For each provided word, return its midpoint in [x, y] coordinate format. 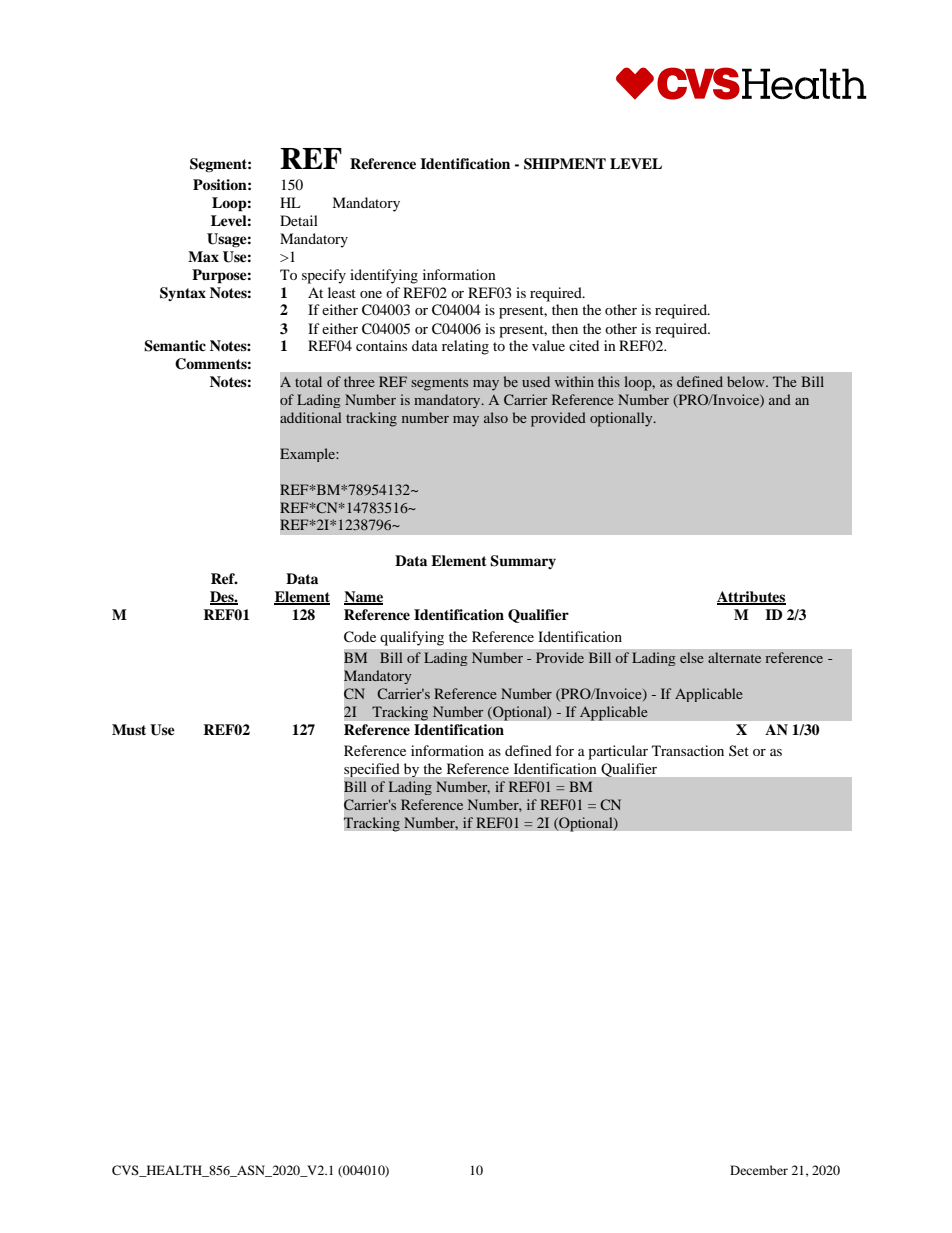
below [747, 381]
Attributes [751, 598]
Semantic [175, 346]
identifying [384, 276]
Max [203, 256]
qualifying [412, 638]
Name [363, 598]
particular [618, 752]
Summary [523, 562]
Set [739, 750]
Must [129, 730]
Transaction [688, 750]
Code [360, 637]
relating [465, 347]
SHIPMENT [565, 164]
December [759, 1170]
